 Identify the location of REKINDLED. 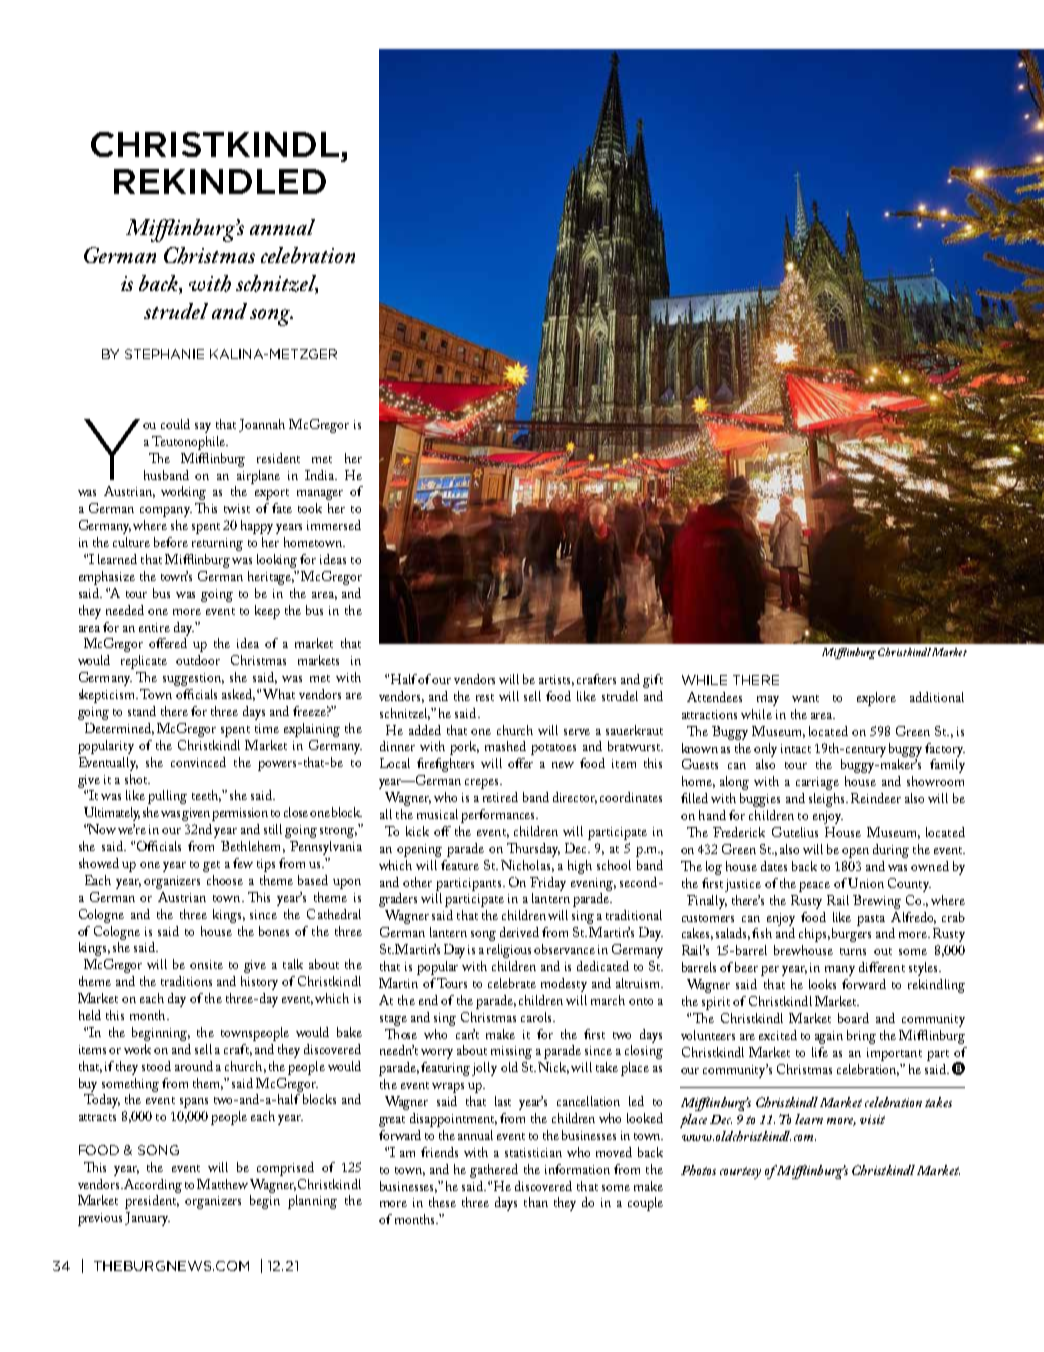
(220, 181).
